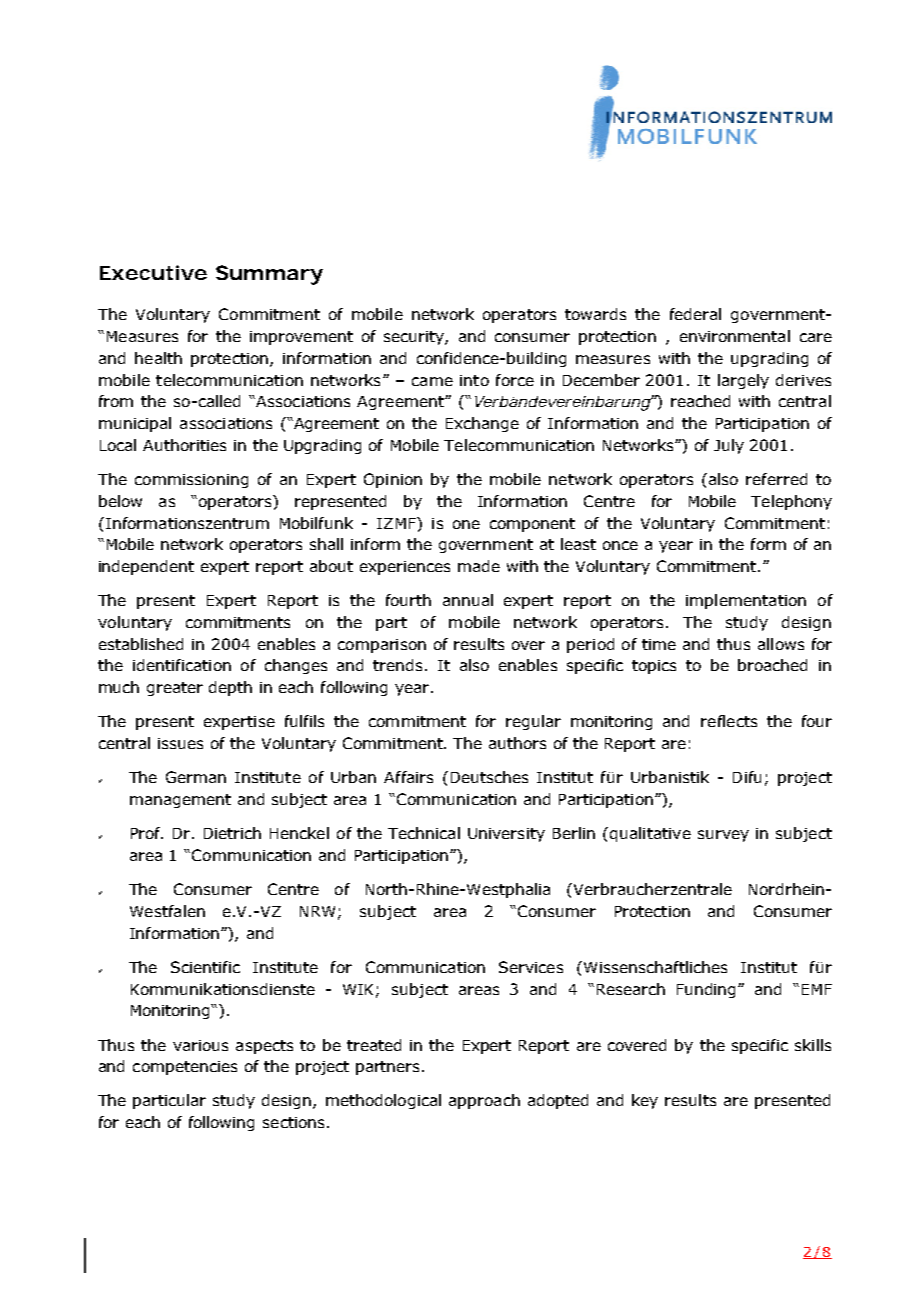  What do you see at coordinates (185, 1068) in the screenshot?
I see `competencies` at bounding box center [185, 1068].
